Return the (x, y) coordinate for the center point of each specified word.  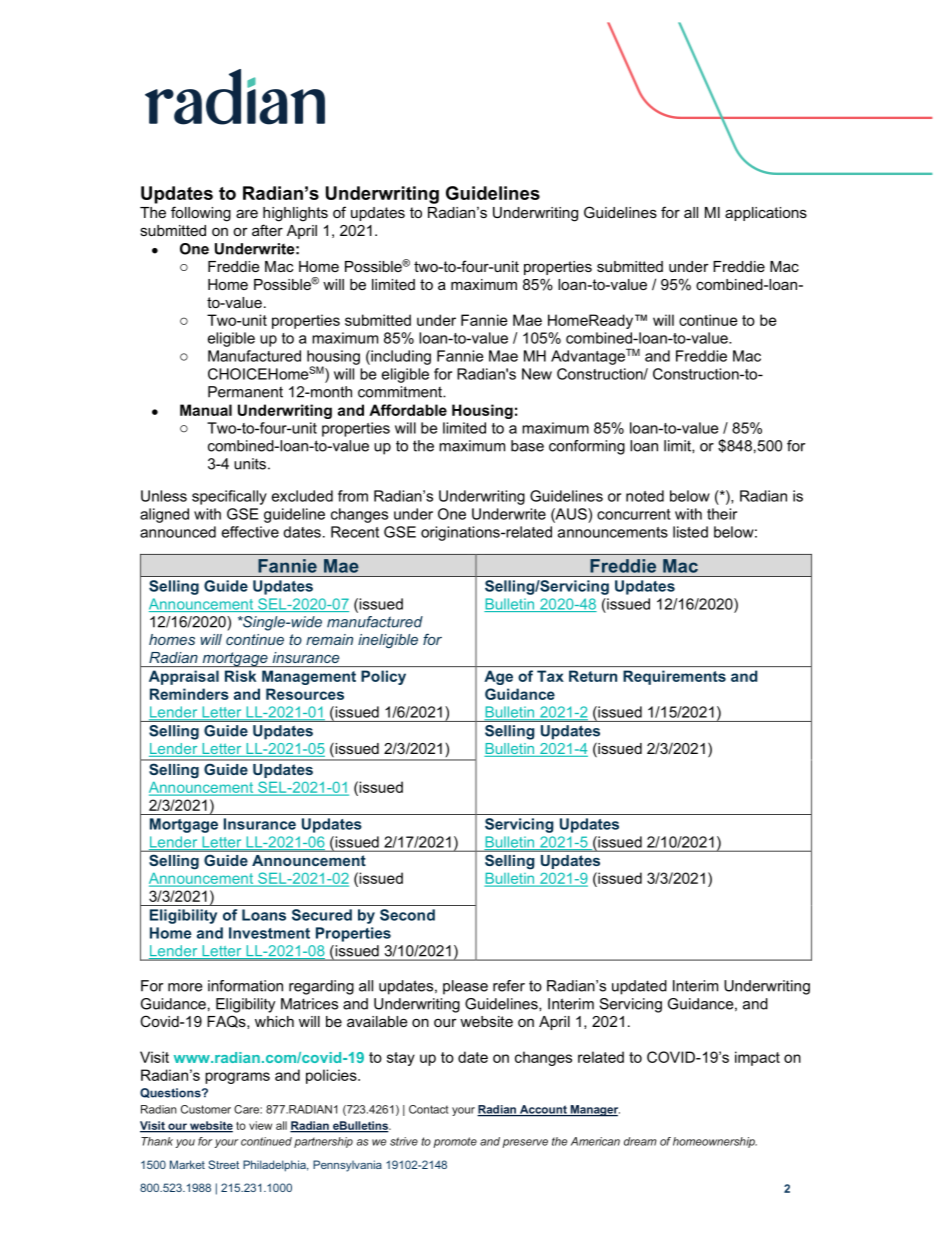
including (400, 357)
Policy (383, 677)
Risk (240, 676)
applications (766, 214)
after (267, 230)
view (260, 1125)
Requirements (674, 677)
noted (645, 496)
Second (407, 915)
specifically (229, 497)
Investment (269, 933)
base (527, 446)
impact (757, 1058)
